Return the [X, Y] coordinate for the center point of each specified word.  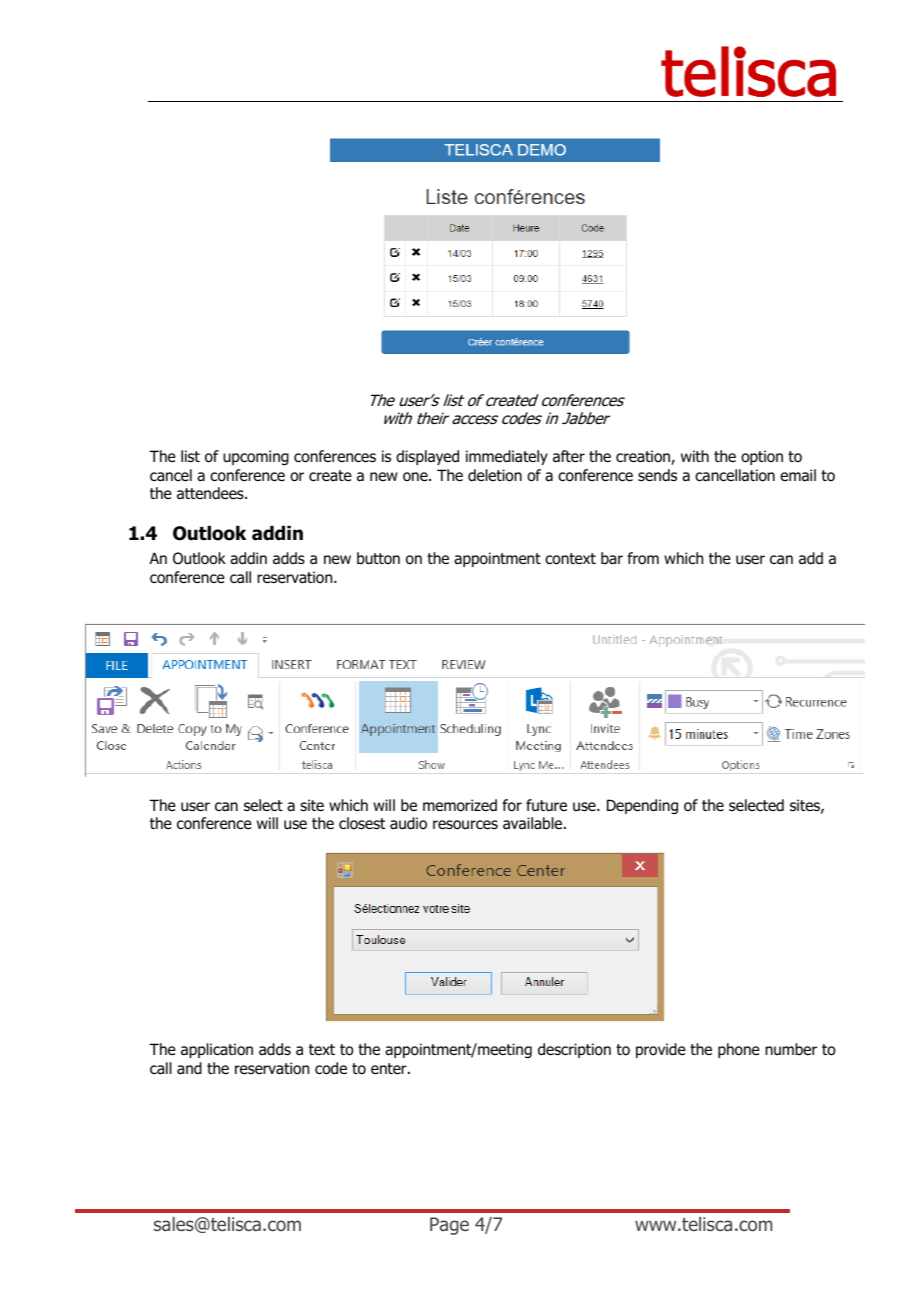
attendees [211, 493]
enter [390, 1068]
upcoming [256, 457]
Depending [642, 806]
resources [465, 825]
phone [739, 1050]
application [217, 1050]
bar [612, 558]
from [643, 558]
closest [362, 823]
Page [449, 1226]
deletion [495, 475]
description [574, 1050]
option [762, 457]
